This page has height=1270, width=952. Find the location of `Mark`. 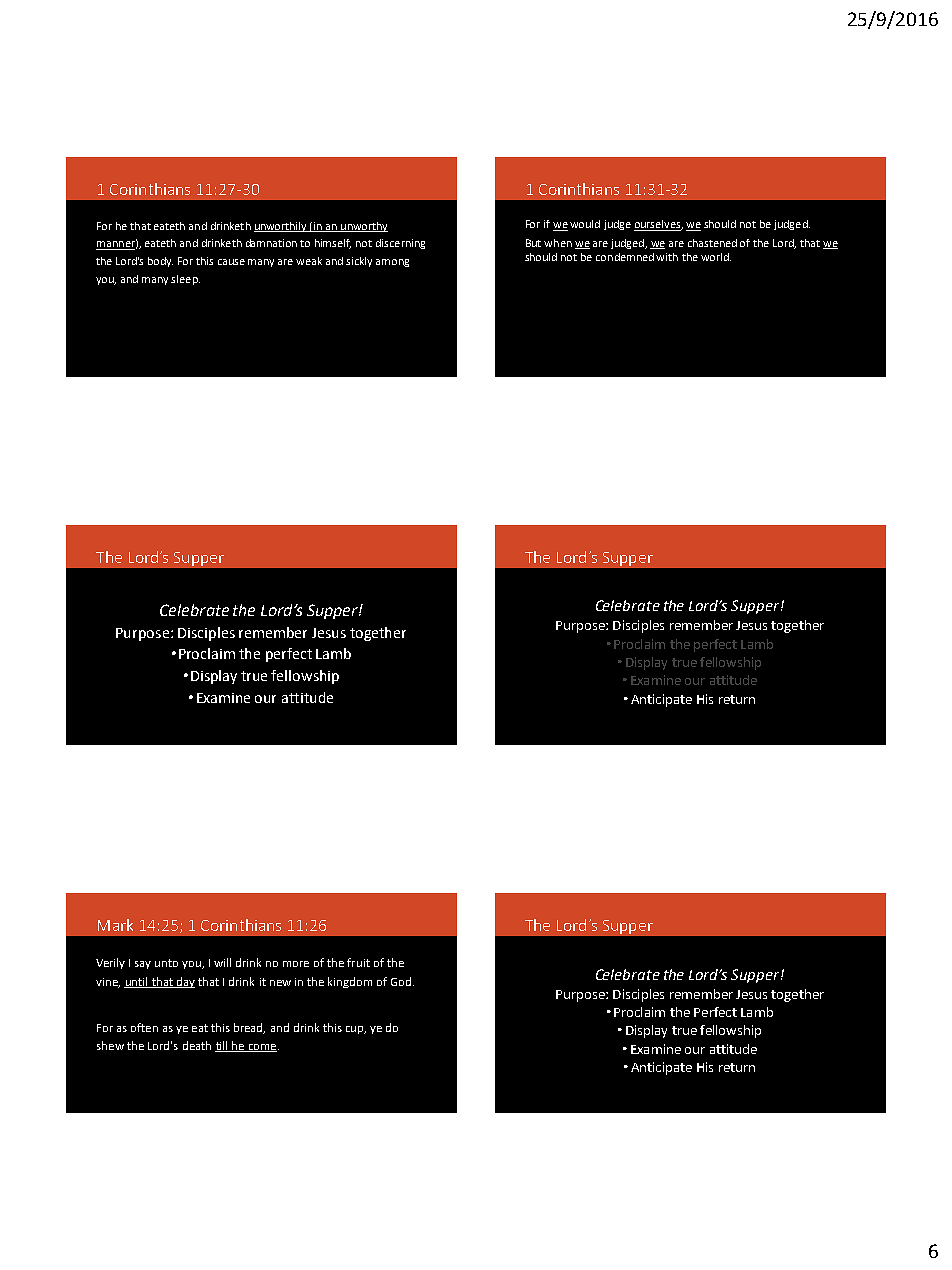

Mark is located at coordinates (115, 925).
